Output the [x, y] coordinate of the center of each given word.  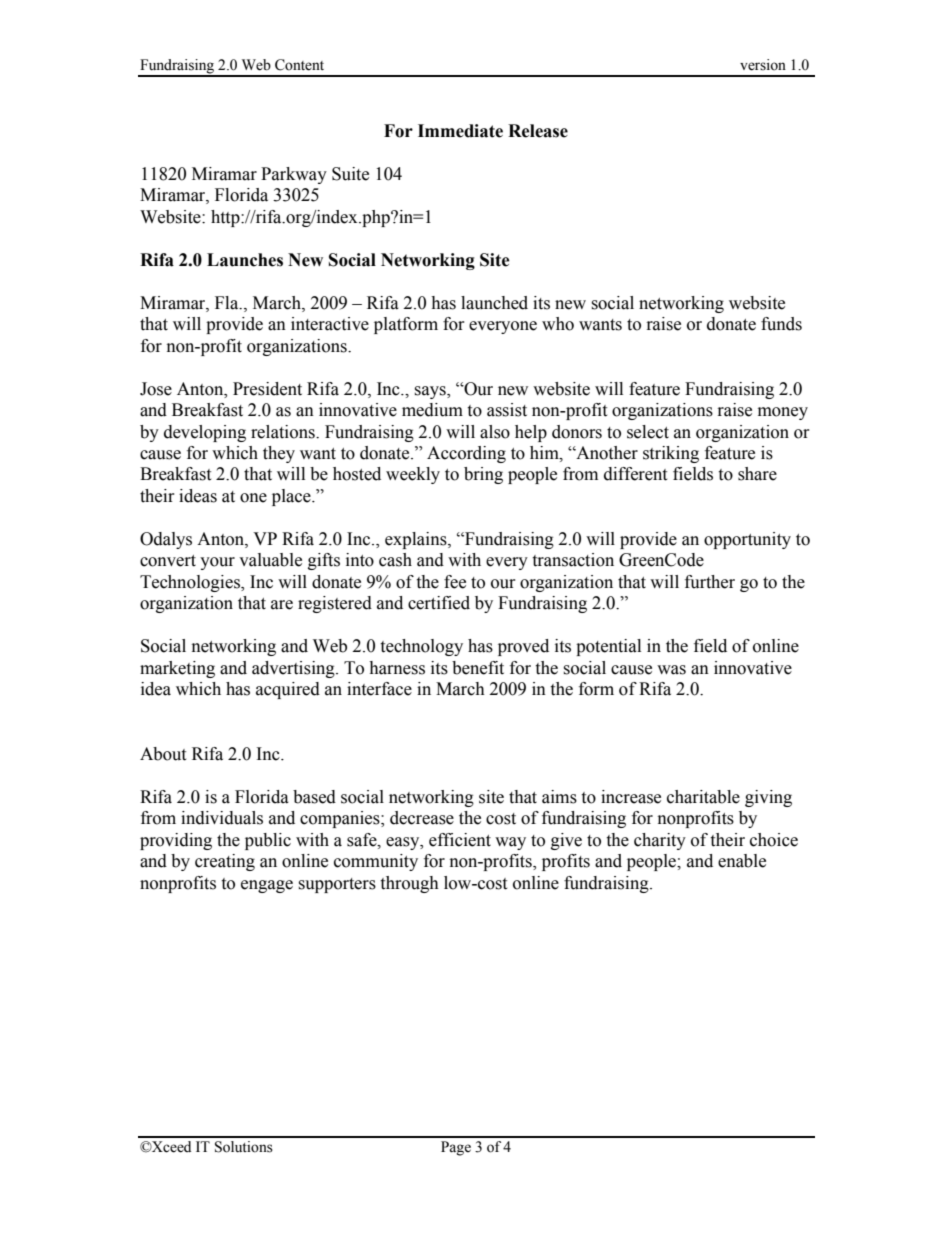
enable [742, 861]
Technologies [191, 583]
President [267, 389]
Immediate [460, 131]
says [431, 392]
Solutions [244, 1147]
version [763, 65]
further [710, 582]
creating [225, 862]
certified [439, 603]
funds [781, 324]
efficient [460, 840]
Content [299, 65]
